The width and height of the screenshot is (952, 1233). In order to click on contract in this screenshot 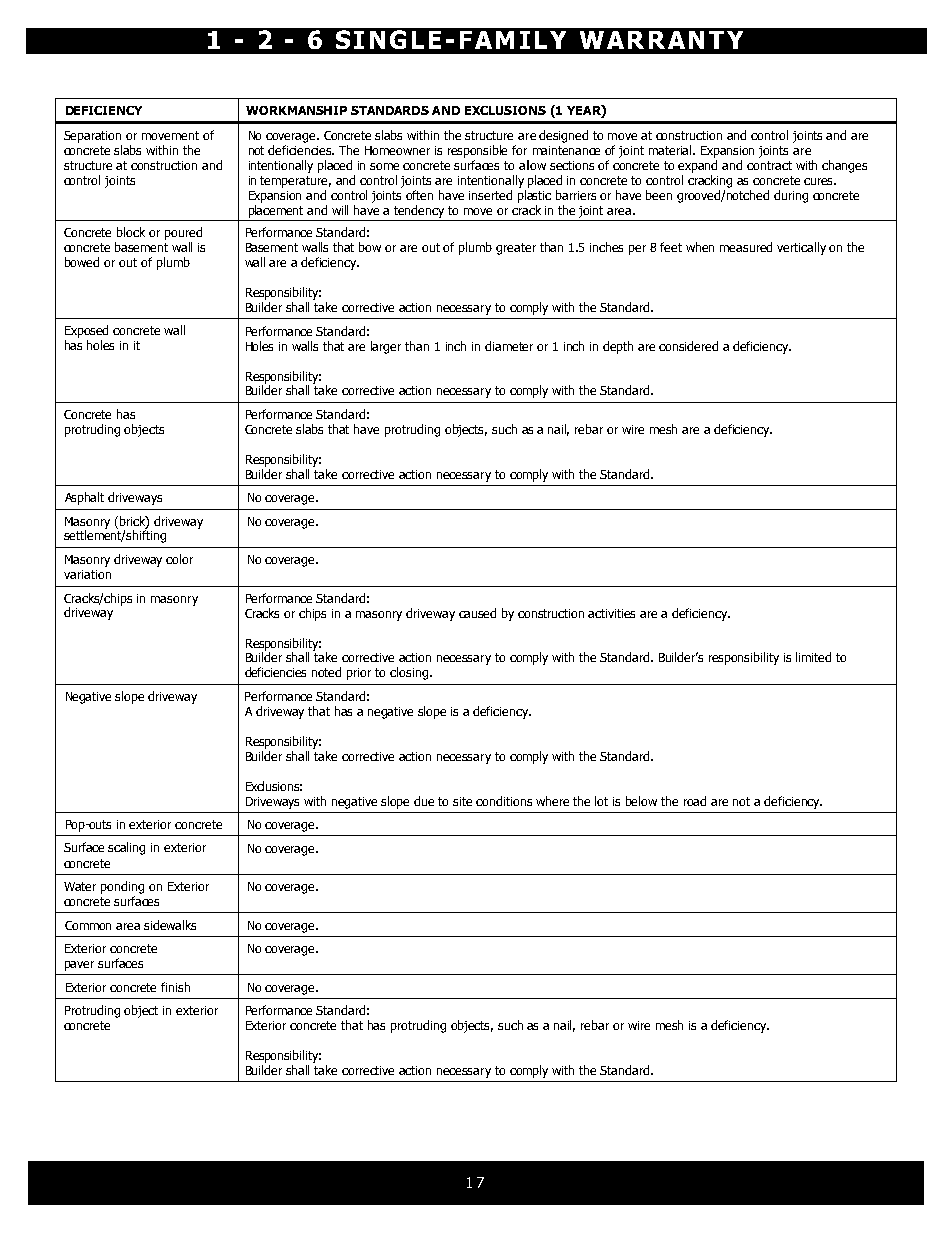, I will do `click(769, 165)`.
